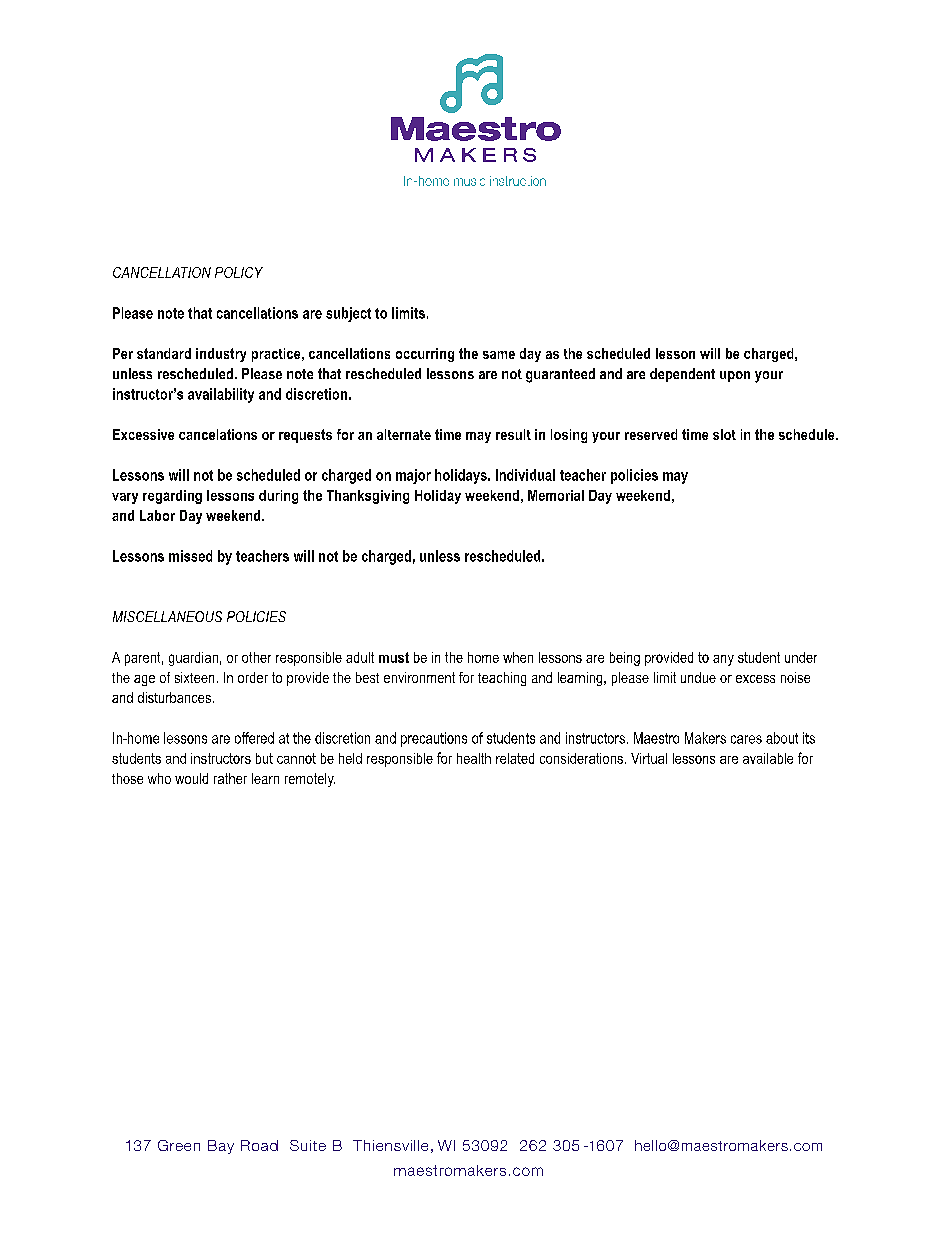 The height and width of the document is (1233, 952). I want to click on POLICY, so click(239, 272).
